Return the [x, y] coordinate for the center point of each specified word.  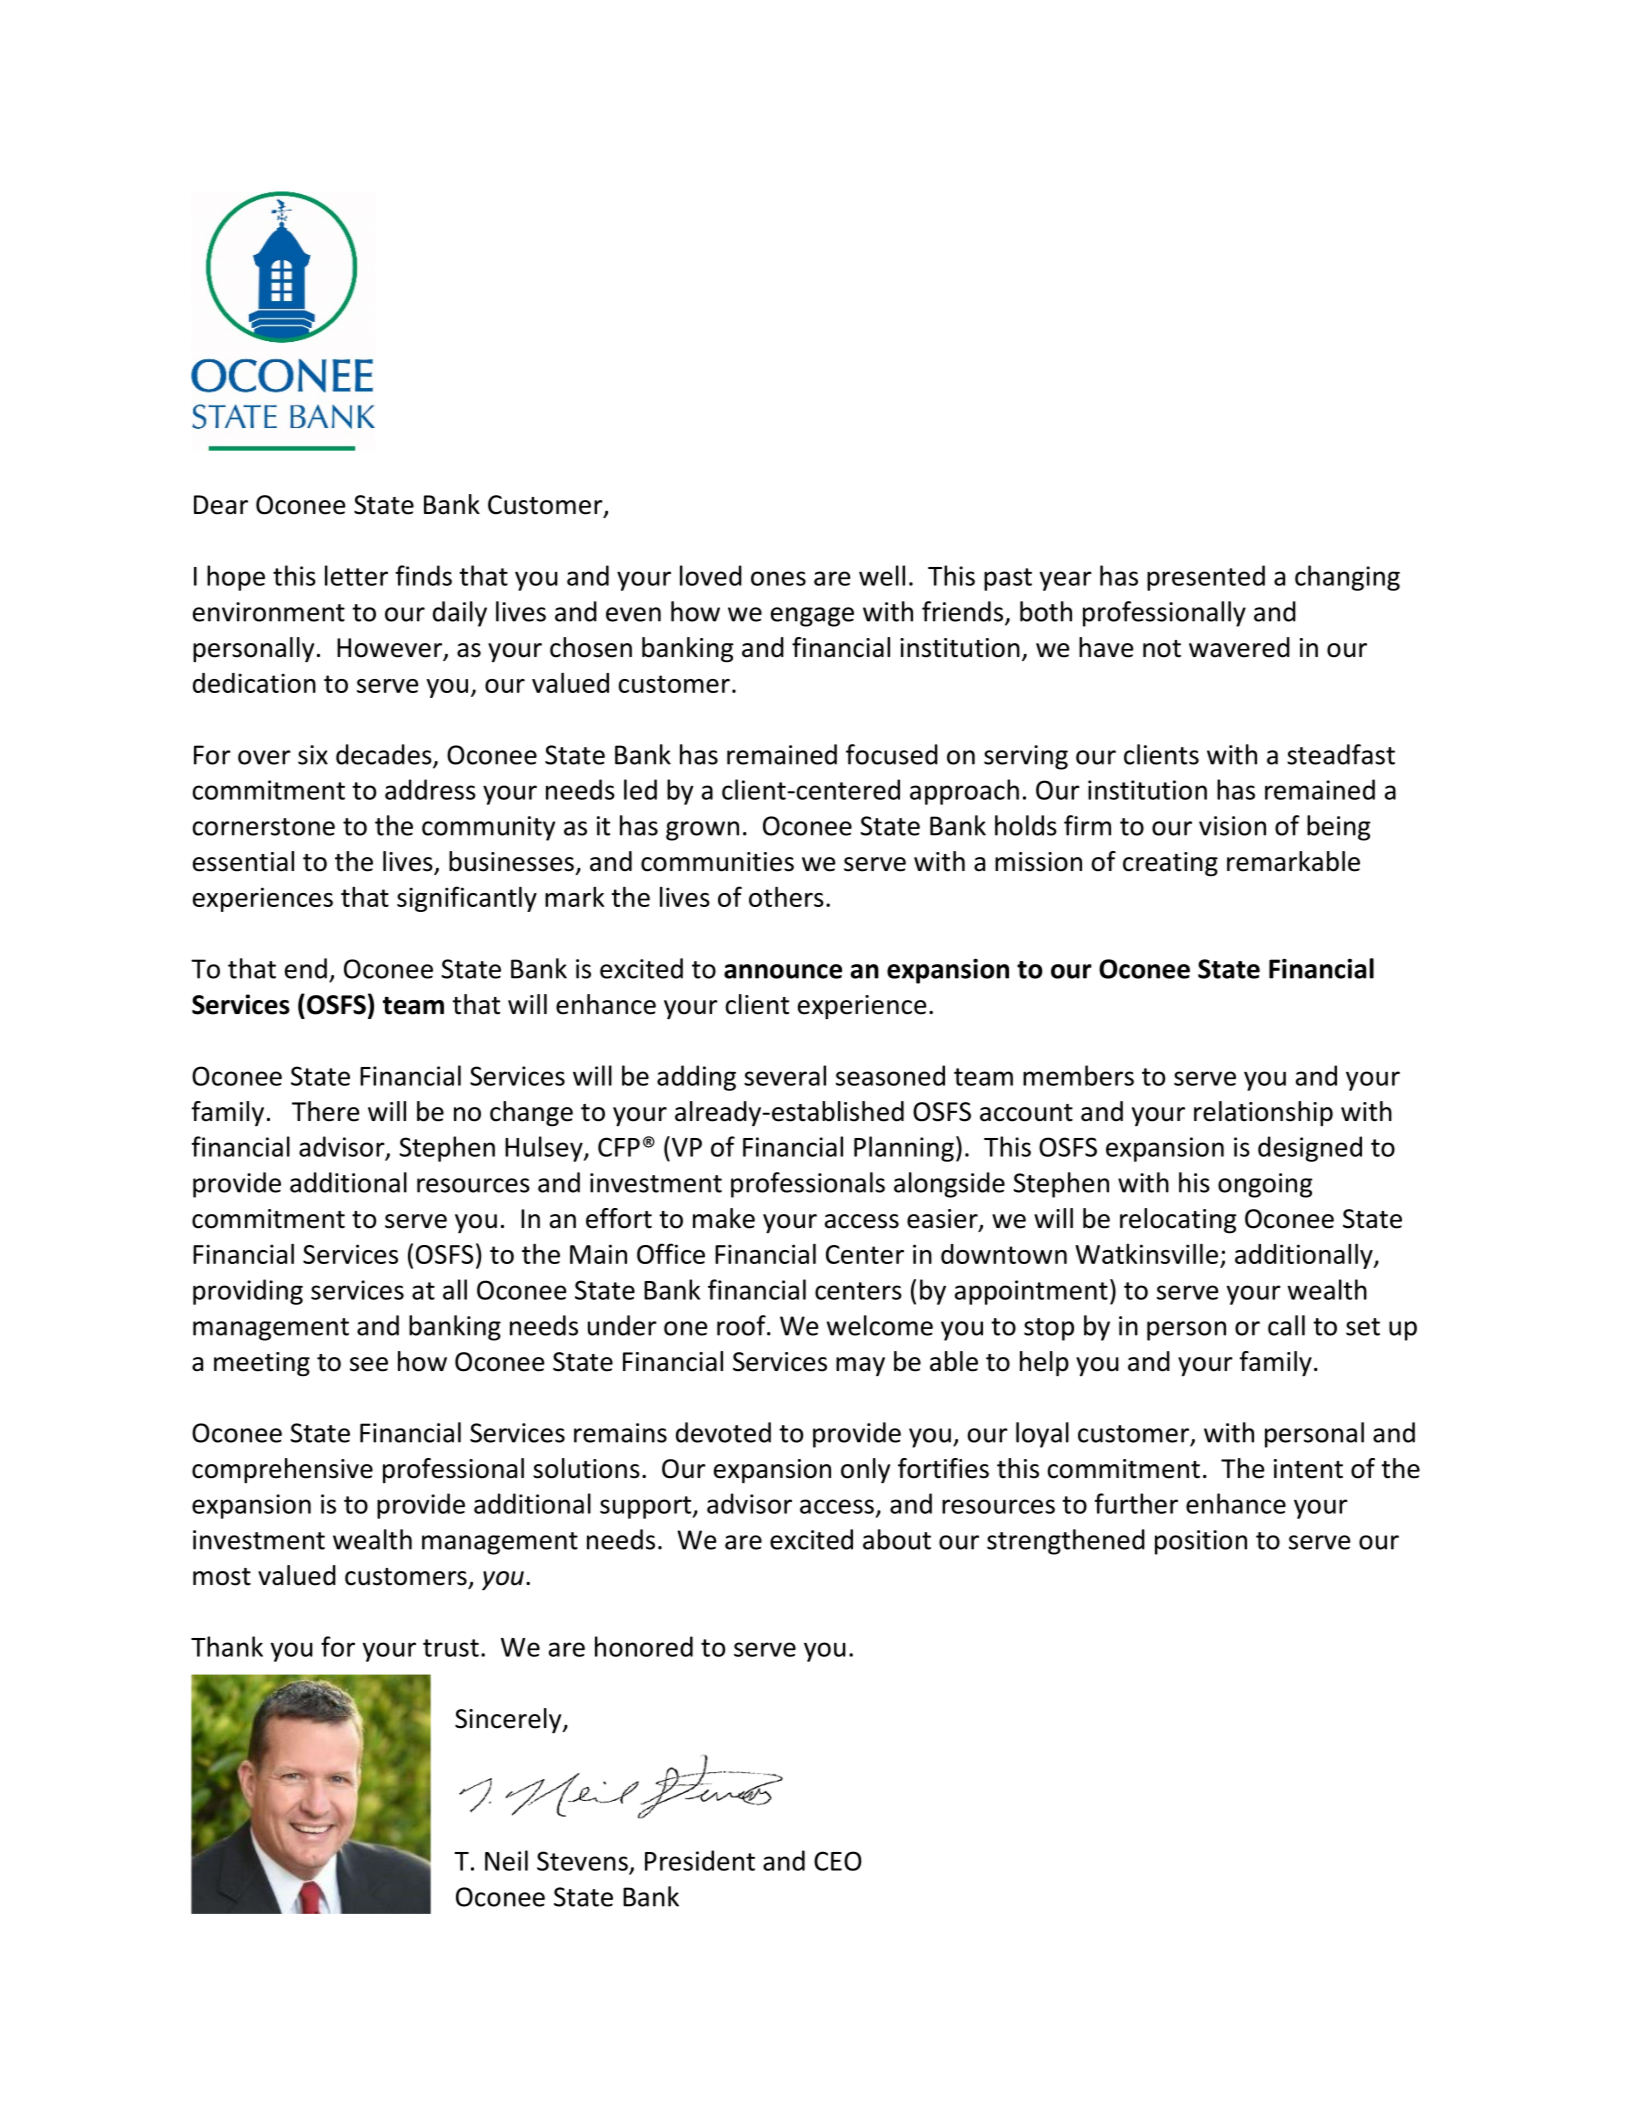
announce [783, 971]
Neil [506, 1860]
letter [356, 575]
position [1201, 1542]
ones [778, 578]
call [1286, 1325]
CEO [838, 1861]
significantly [467, 899]
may [860, 1367]
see [369, 1364]
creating [1170, 864]
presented [1206, 578]
